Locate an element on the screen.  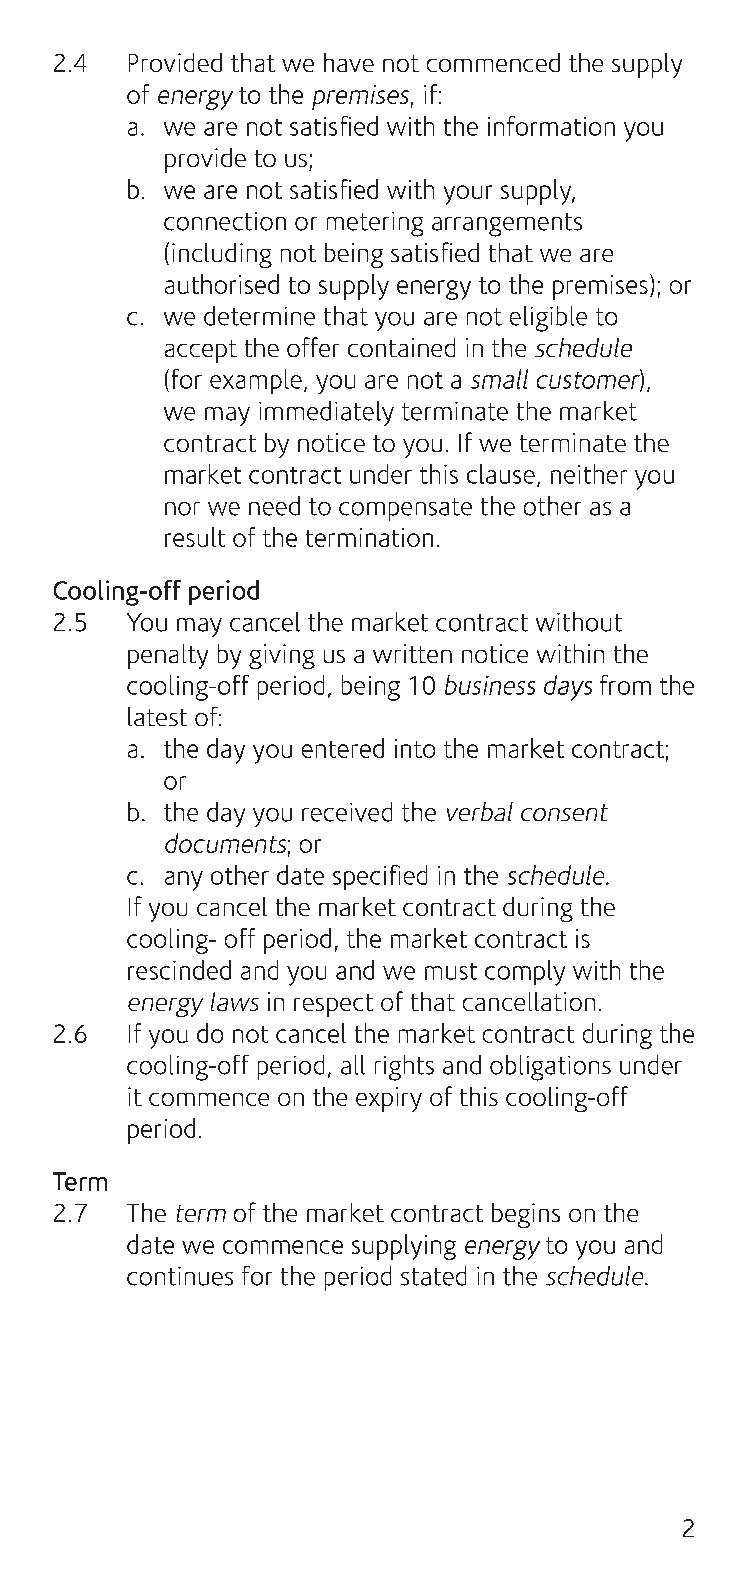
connection is located at coordinates (225, 221).
